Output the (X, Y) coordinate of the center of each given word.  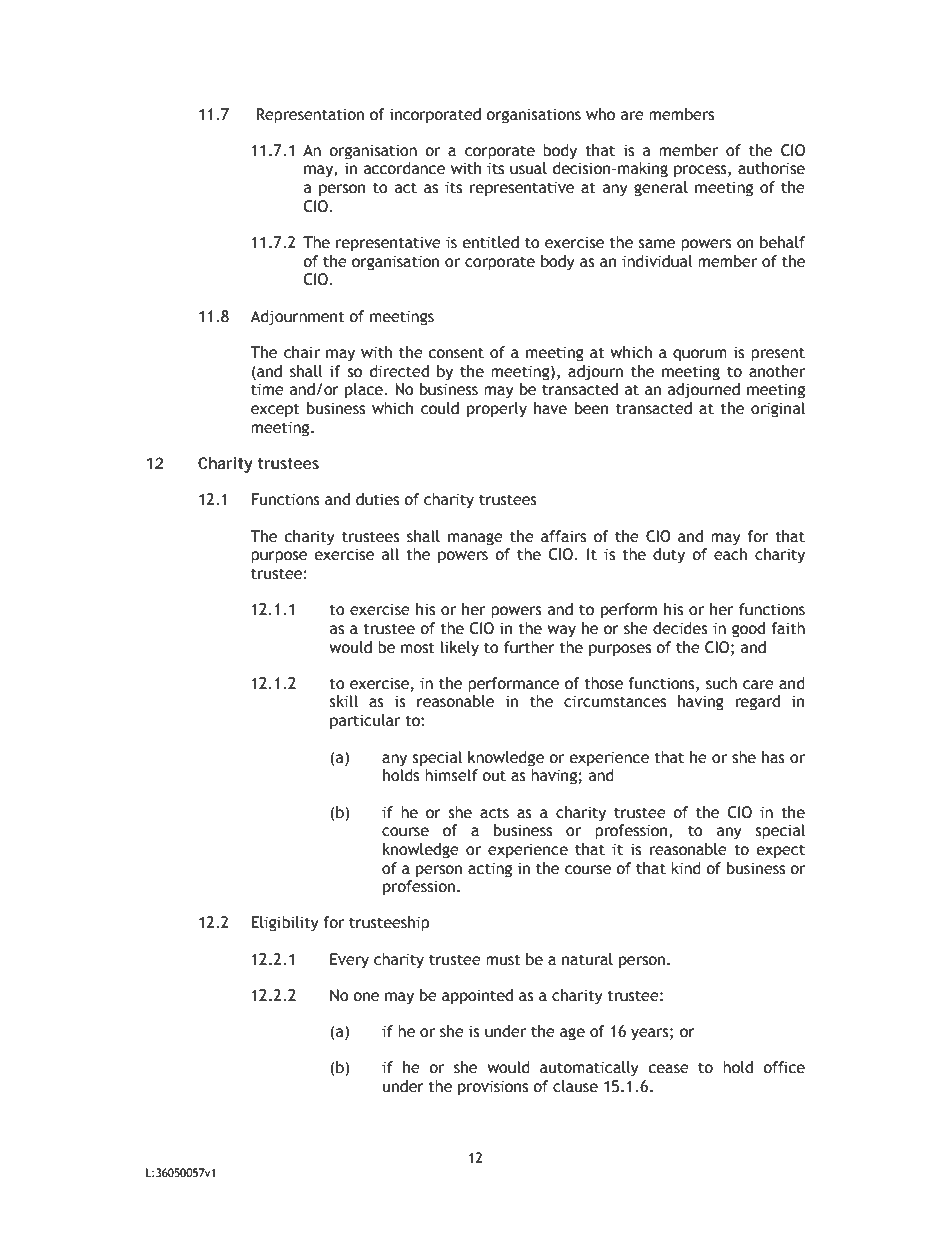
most (418, 648)
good (748, 630)
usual (528, 168)
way (561, 631)
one (366, 997)
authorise (771, 168)
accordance (404, 168)
